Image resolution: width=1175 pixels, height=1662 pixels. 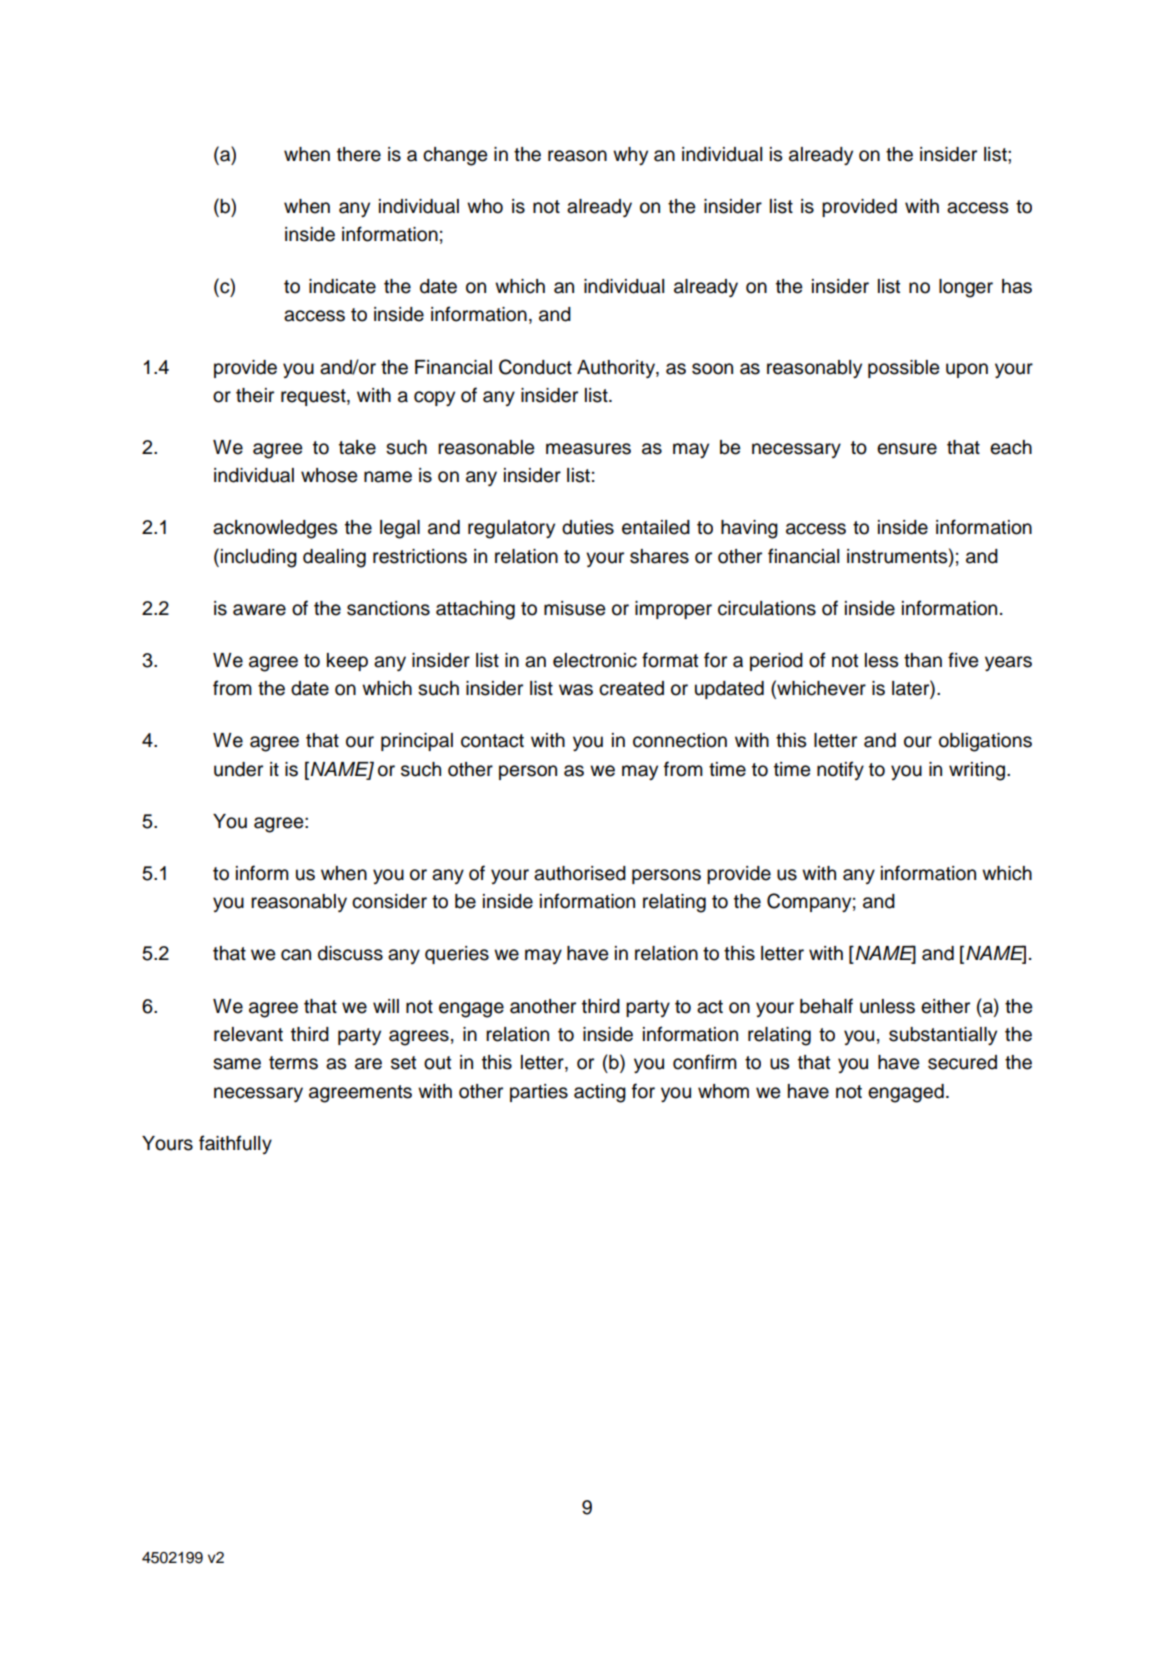 I want to click on consider, so click(x=389, y=901).
